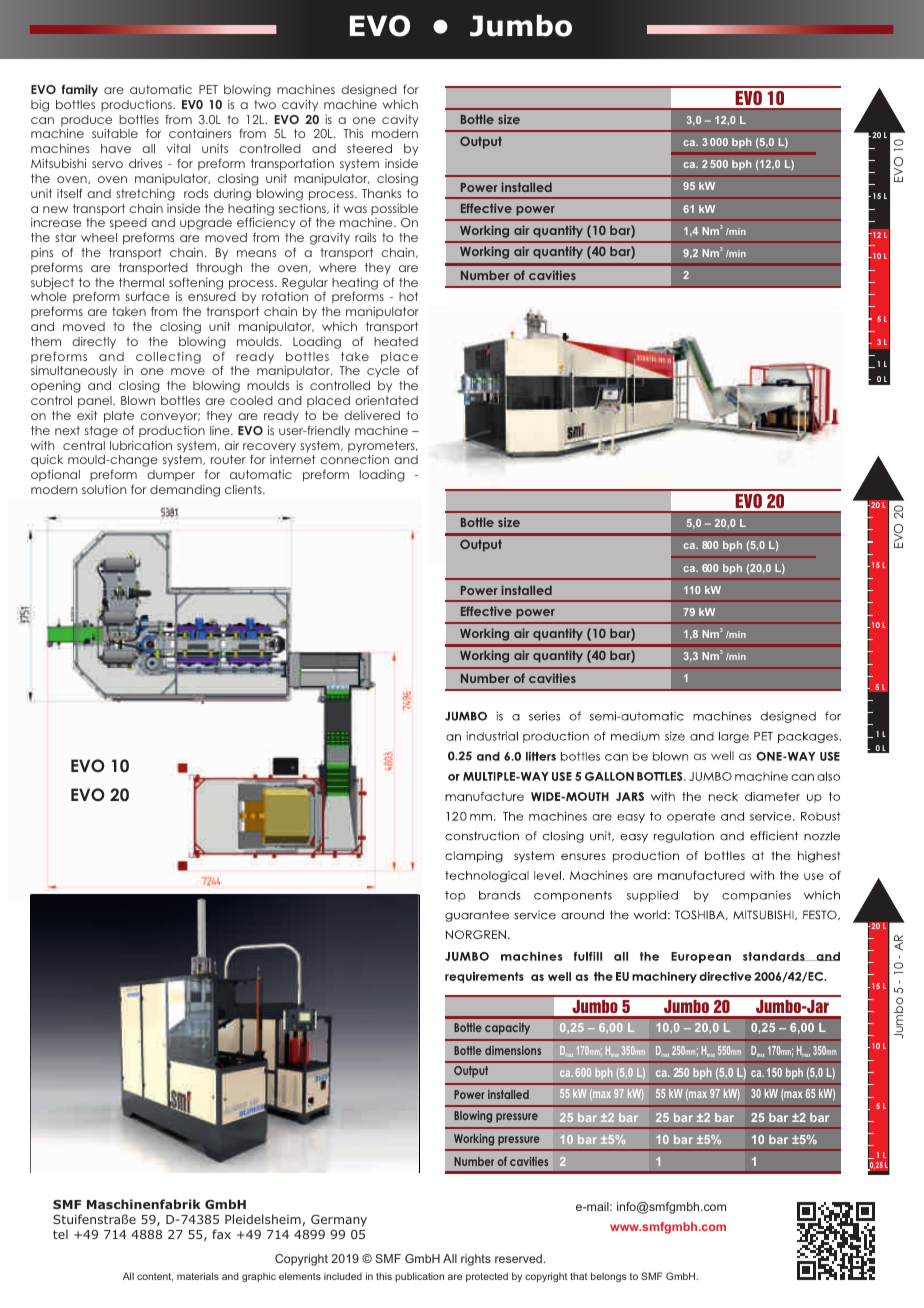 The width and height of the screenshot is (924, 1308). I want to click on orientated, so click(386, 400).
